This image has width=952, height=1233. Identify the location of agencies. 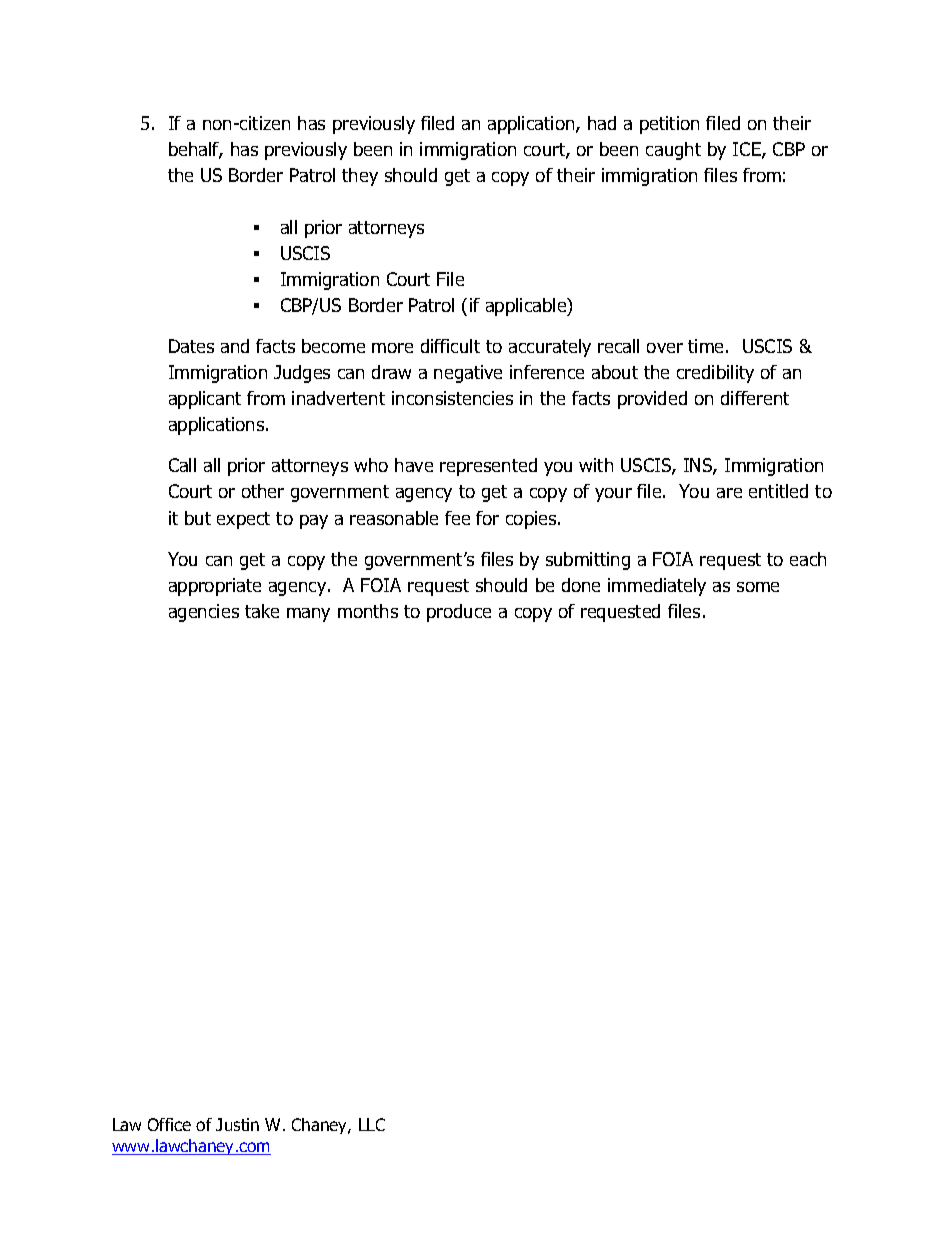
(204, 613).
